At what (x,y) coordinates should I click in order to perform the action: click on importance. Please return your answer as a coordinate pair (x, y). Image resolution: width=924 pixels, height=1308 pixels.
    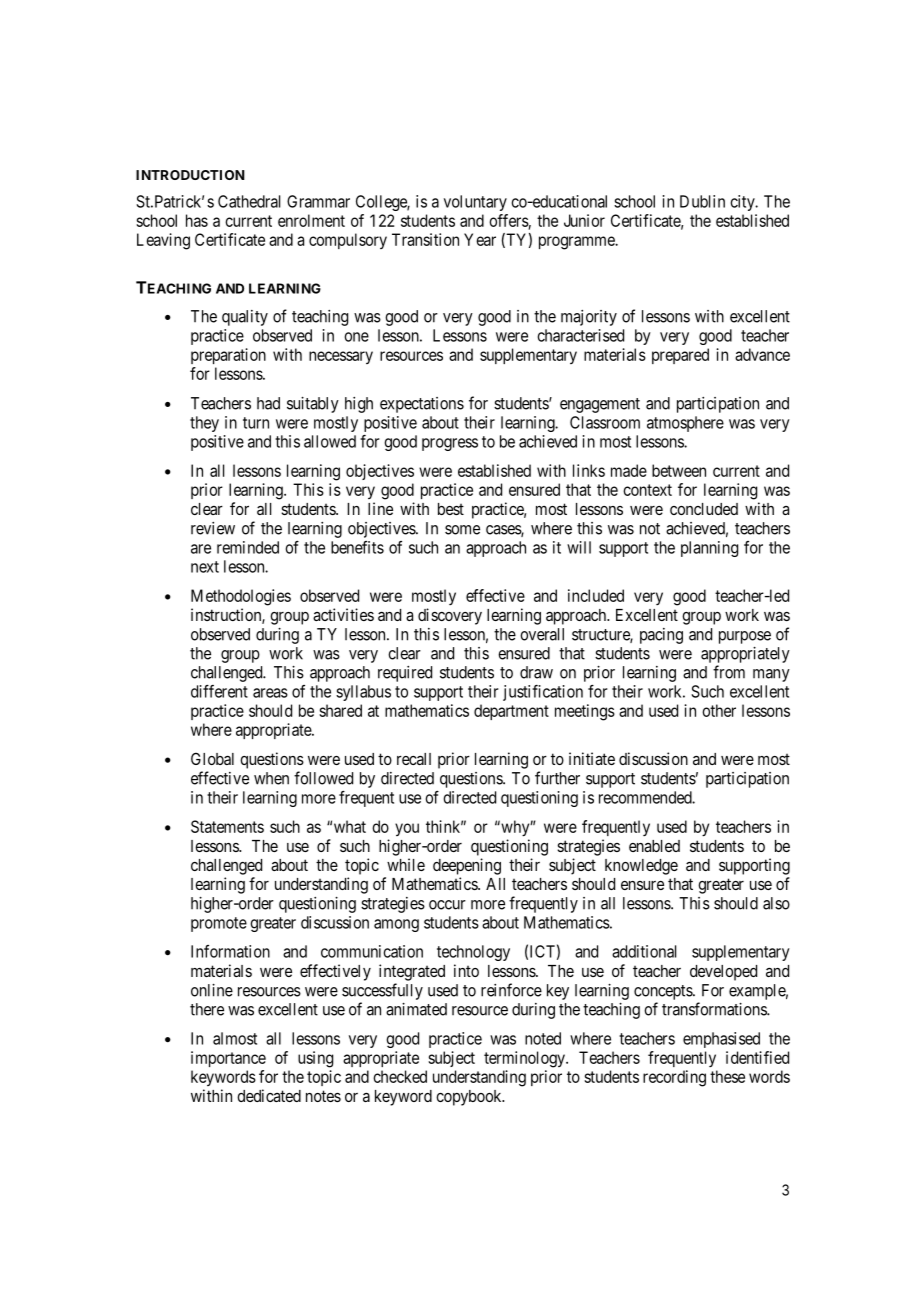
    Looking at the image, I should click on (228, 1059).
